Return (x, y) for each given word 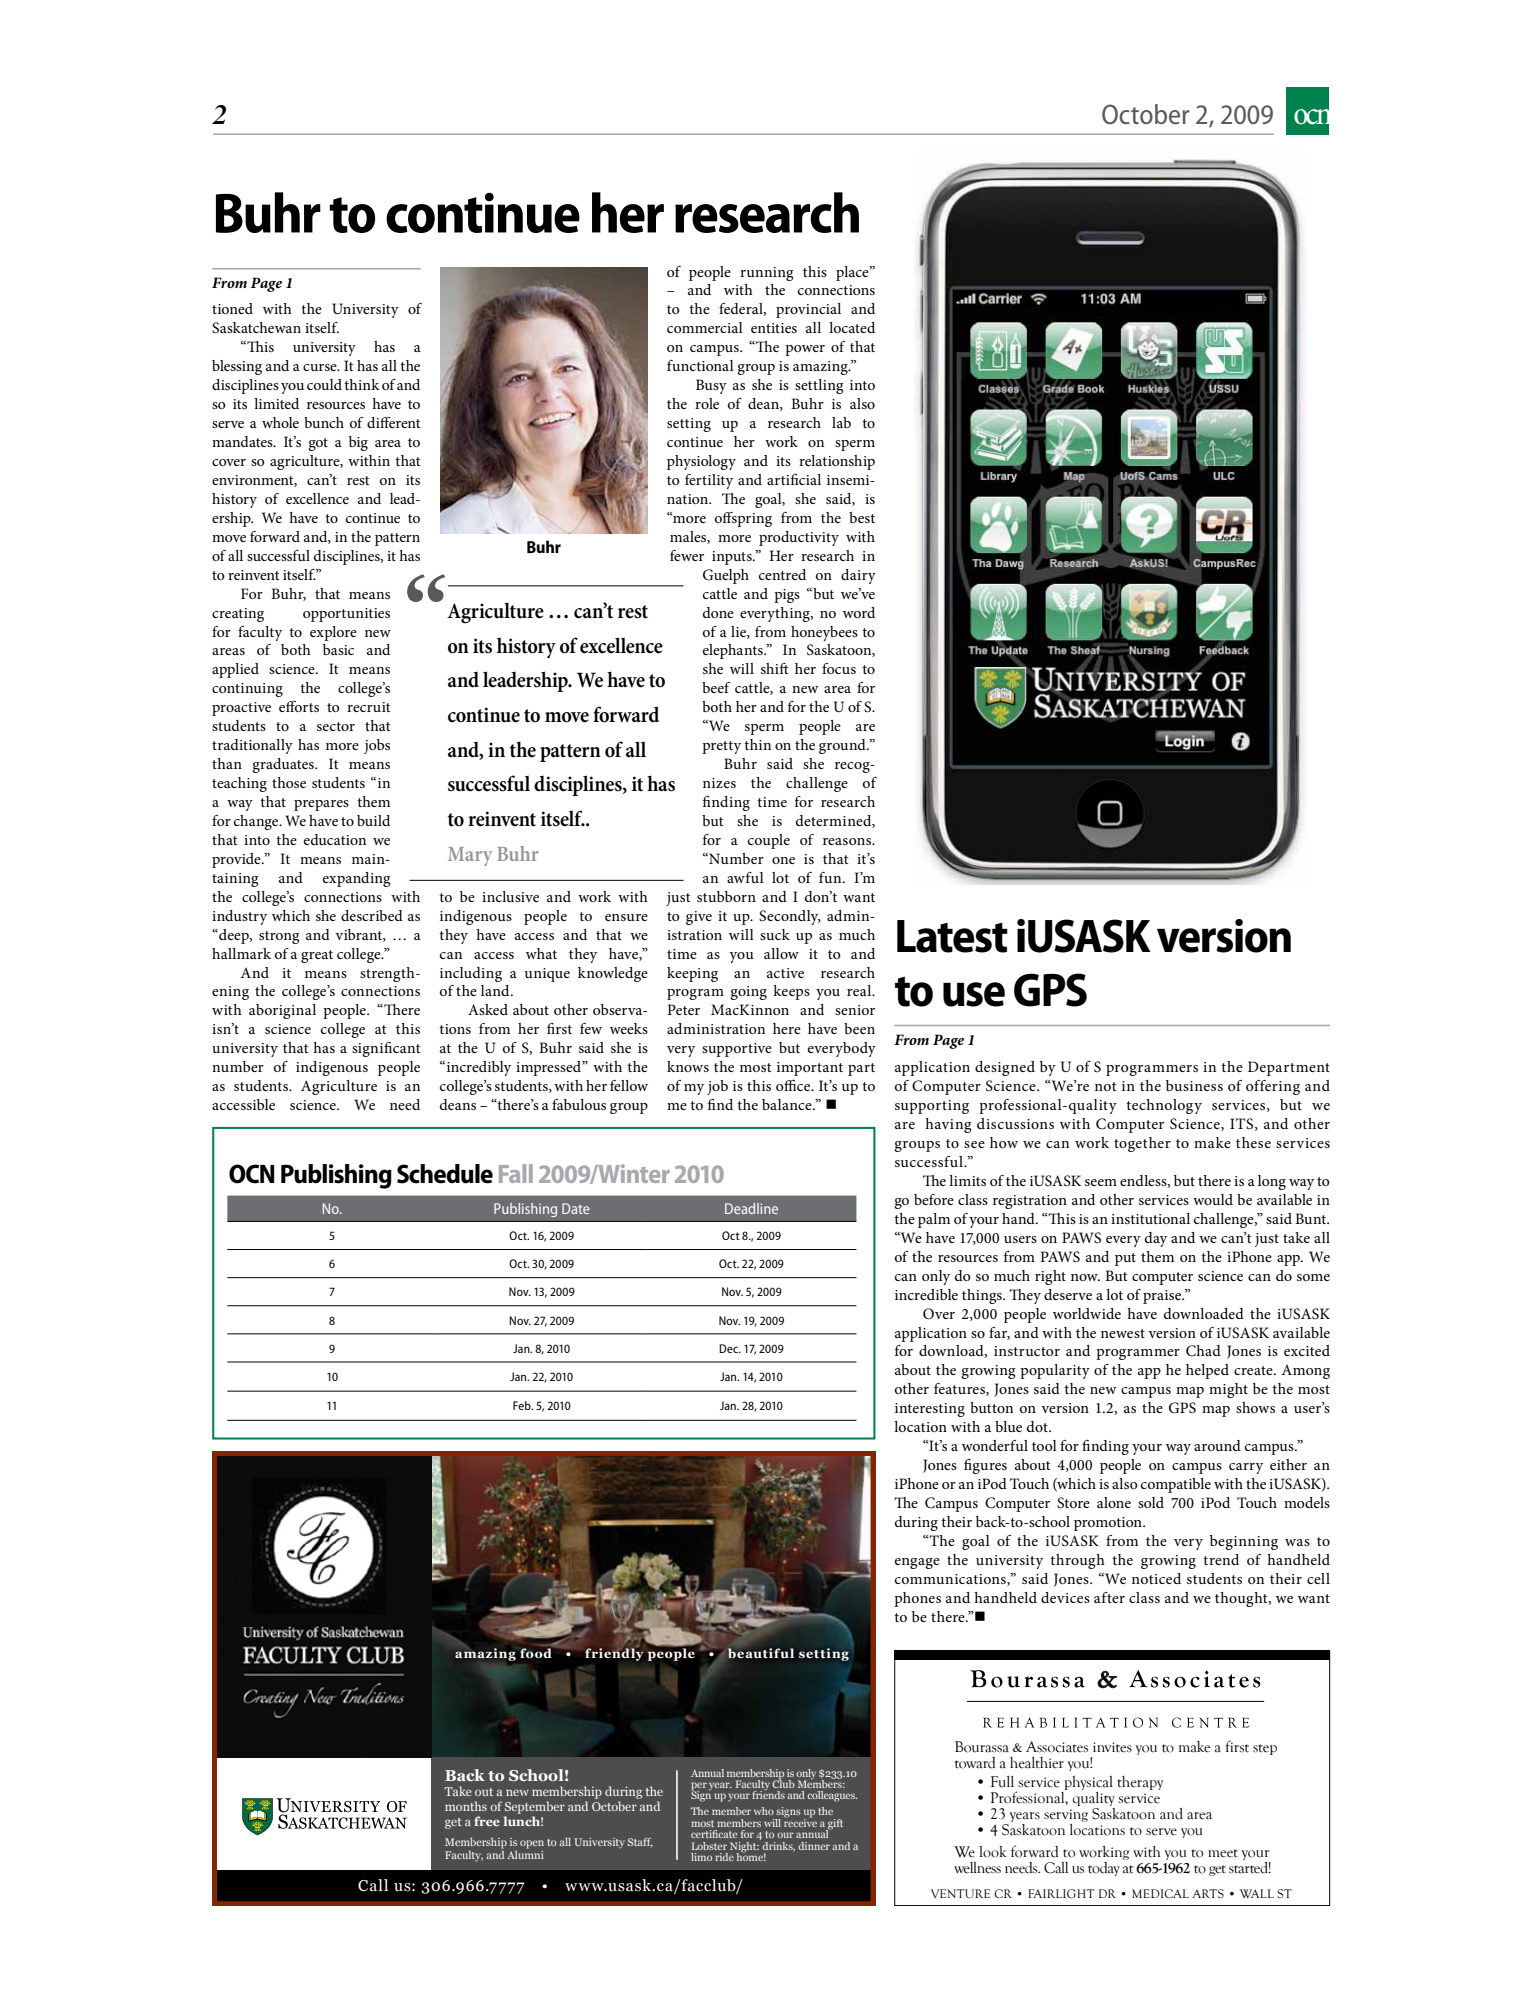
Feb (523, 1405)
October (1146, 114)
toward (975, 1763)
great (317, 956)
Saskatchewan (256, 328)
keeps (791, 992)
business (1194, 1085)
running (767, 274)
